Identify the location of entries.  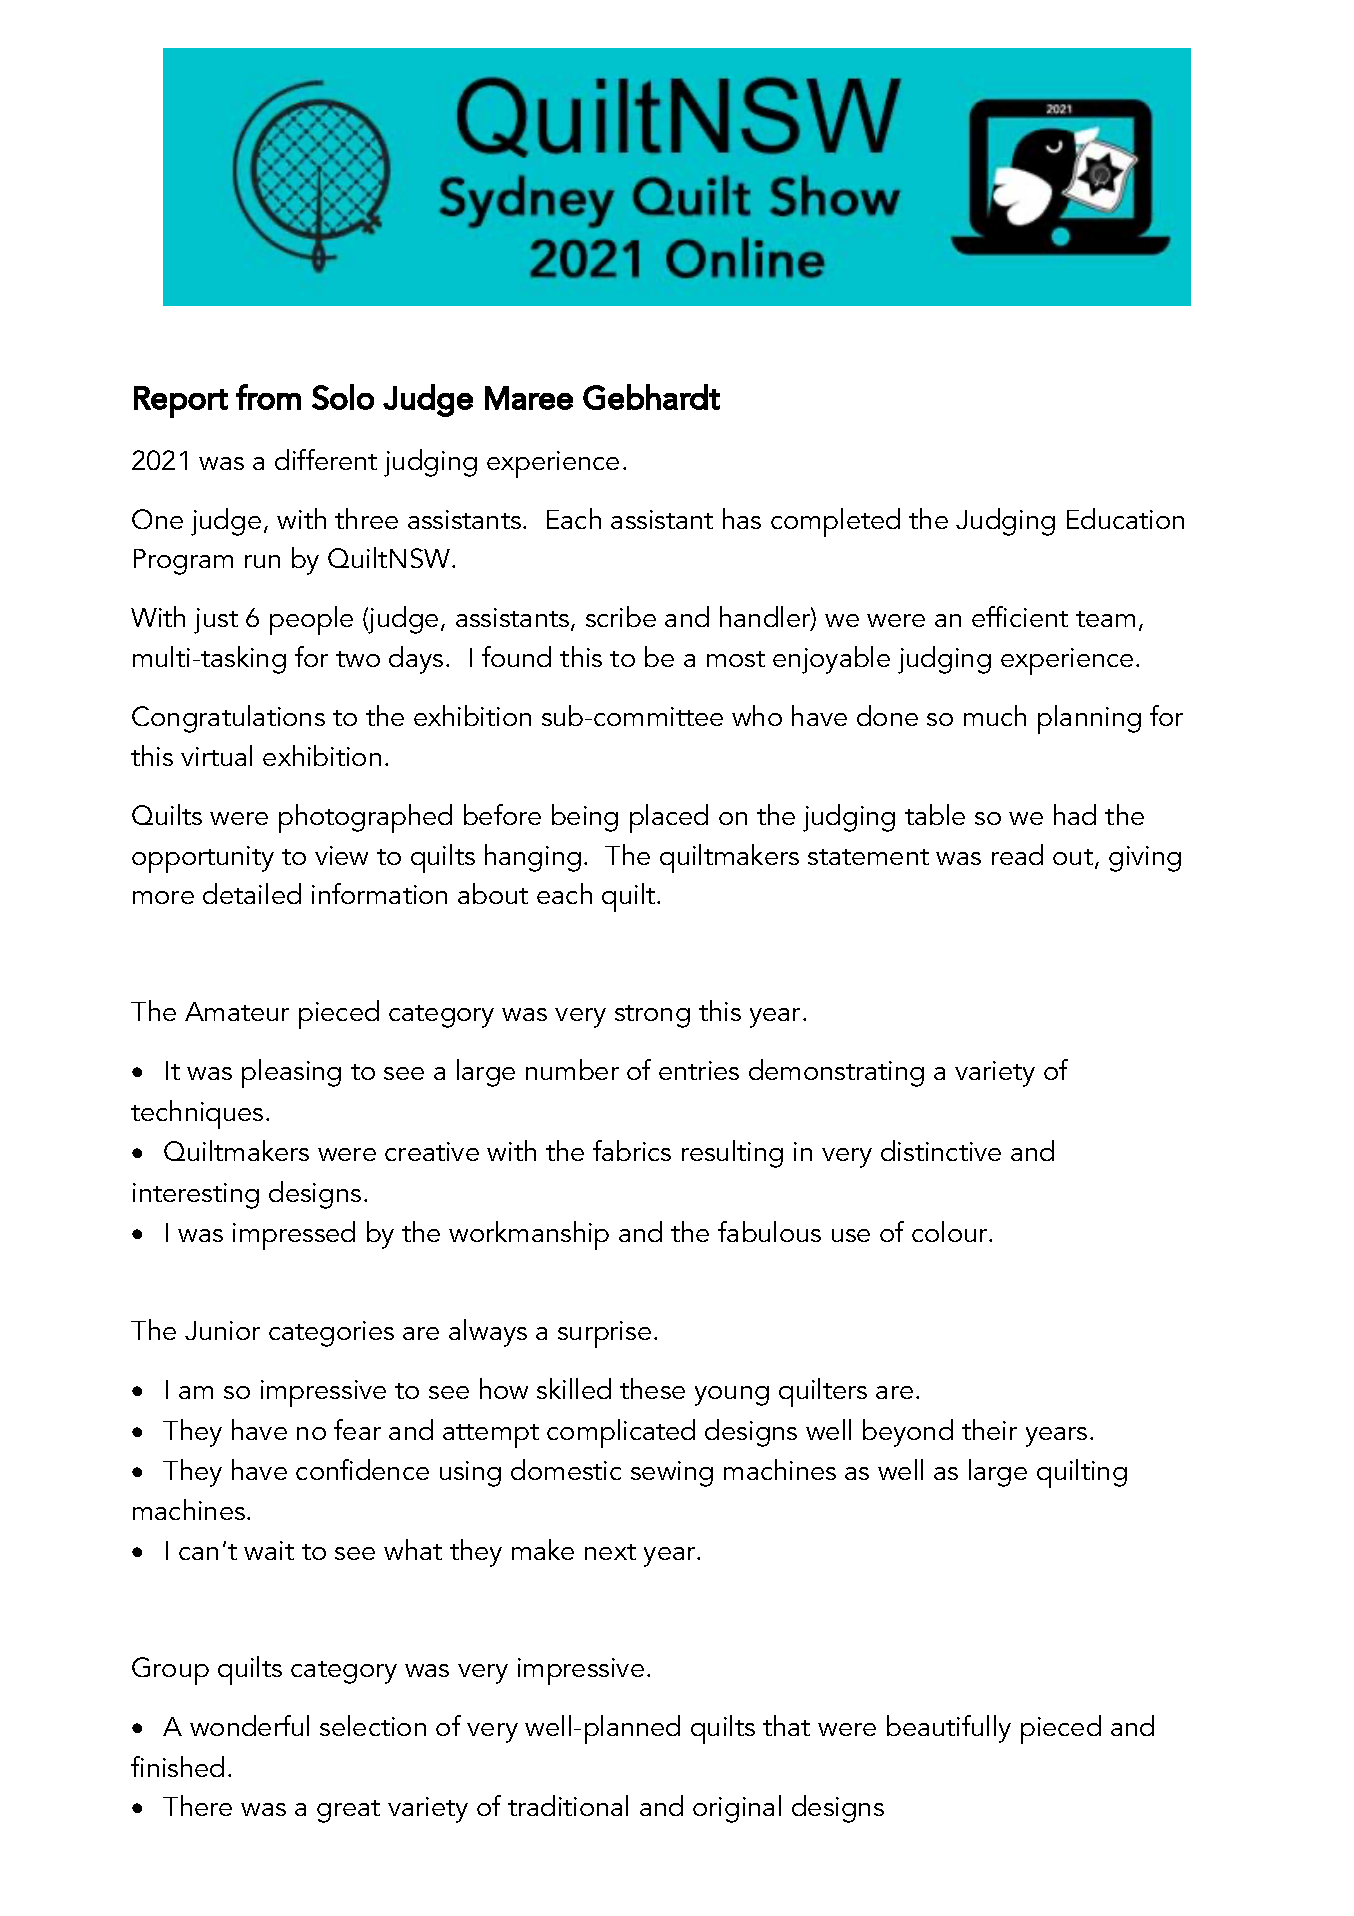
(699, 1070).
